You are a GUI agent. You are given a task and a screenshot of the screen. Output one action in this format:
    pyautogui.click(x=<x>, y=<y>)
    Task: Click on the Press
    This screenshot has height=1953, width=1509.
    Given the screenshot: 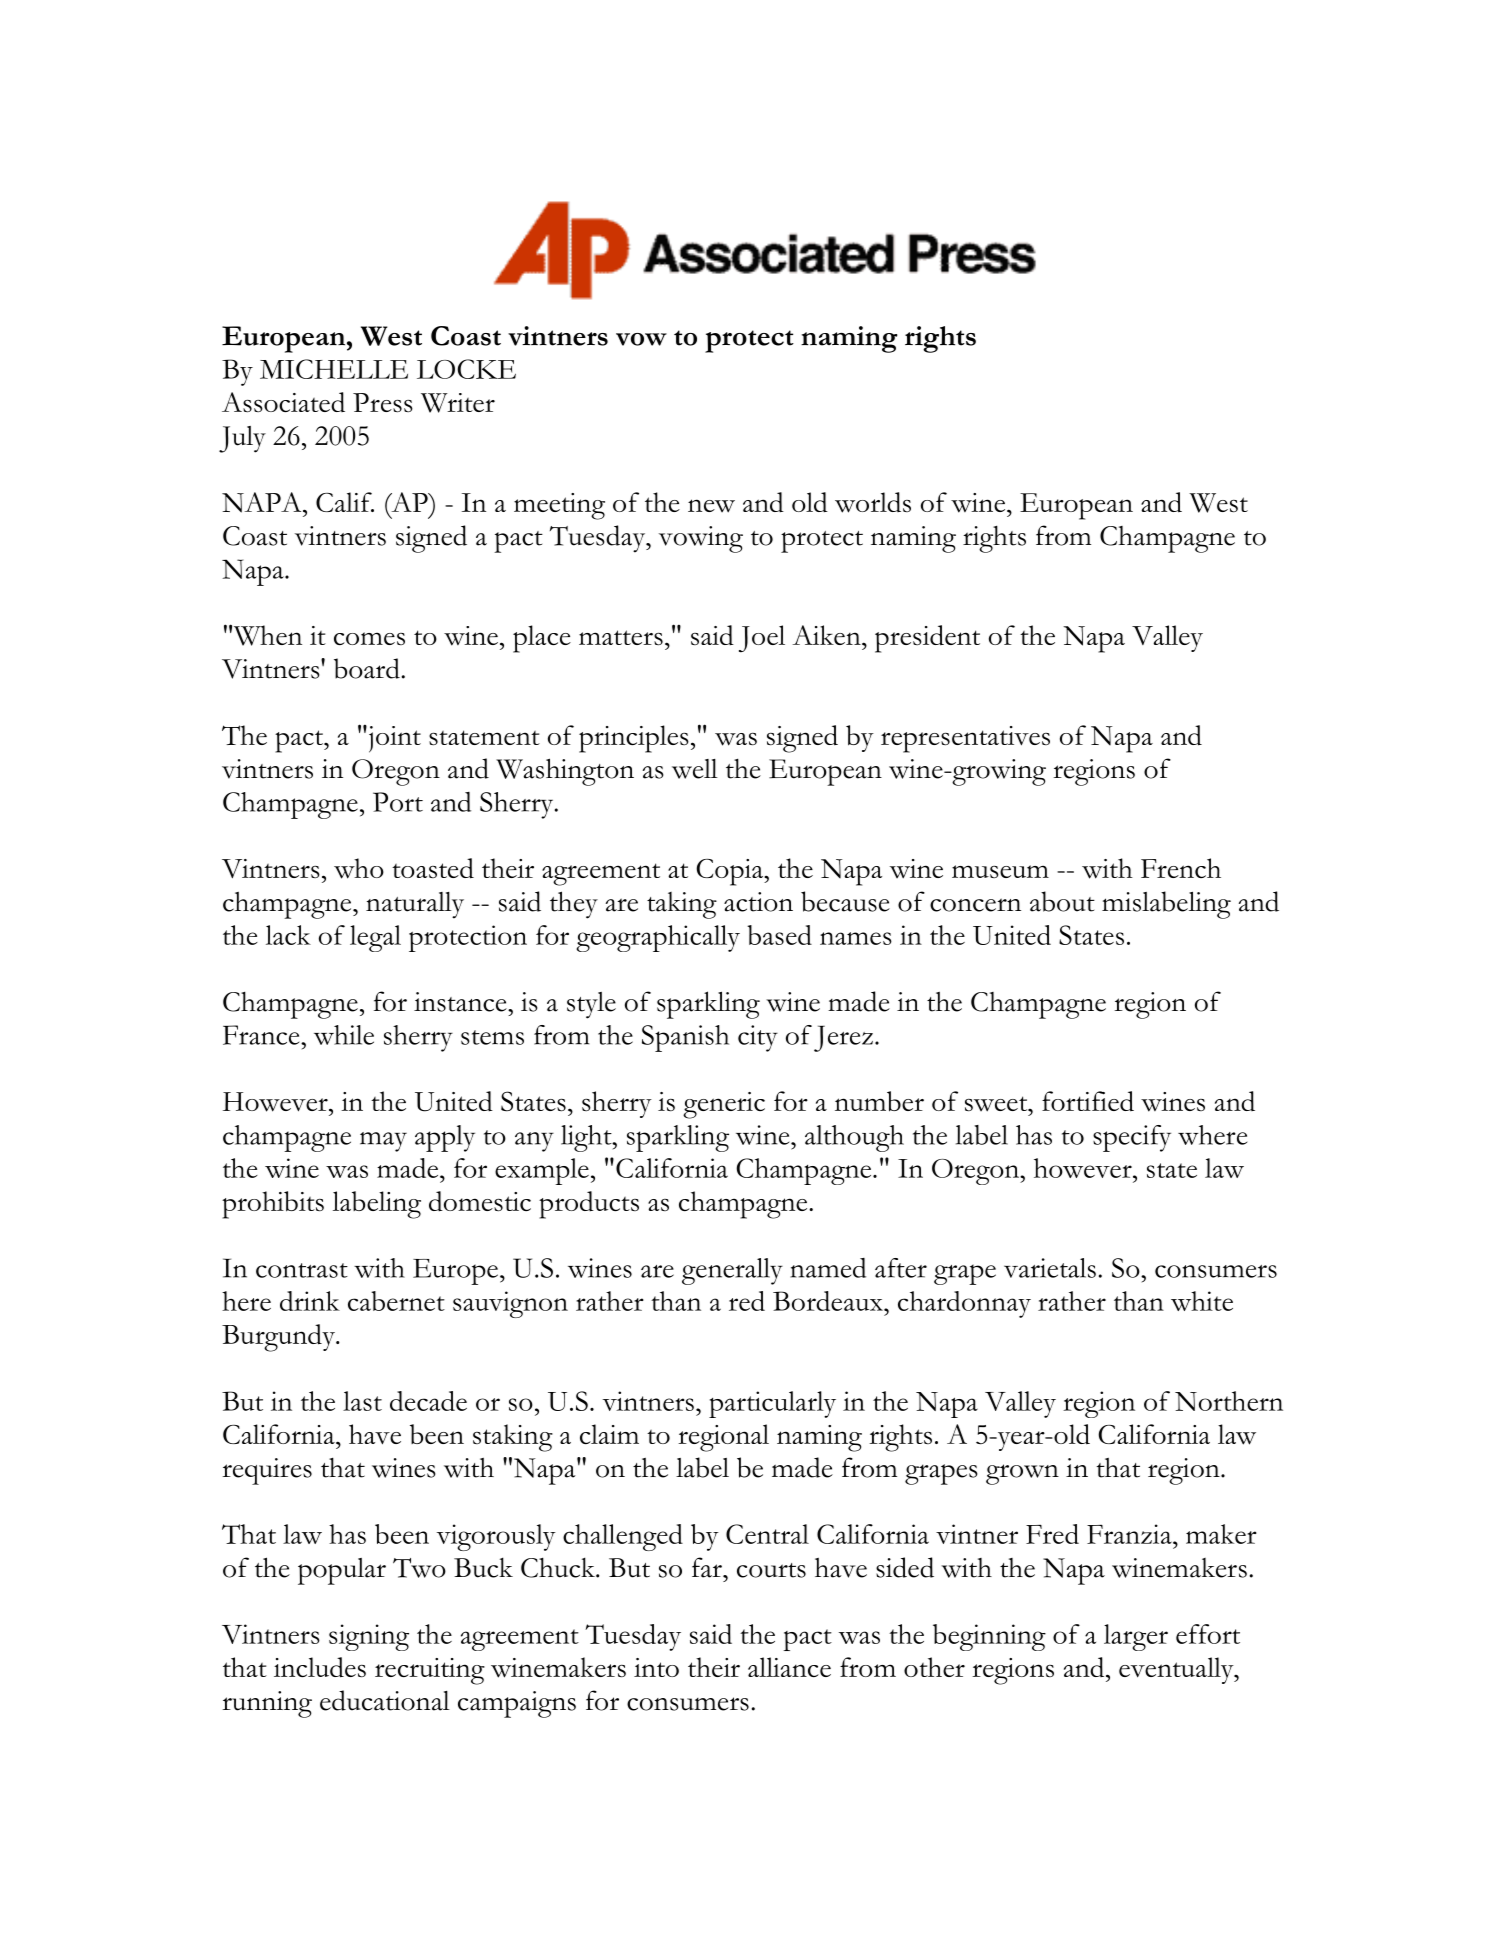 What is the action you would take?
    pyautogui.click(x=383, y=403)
